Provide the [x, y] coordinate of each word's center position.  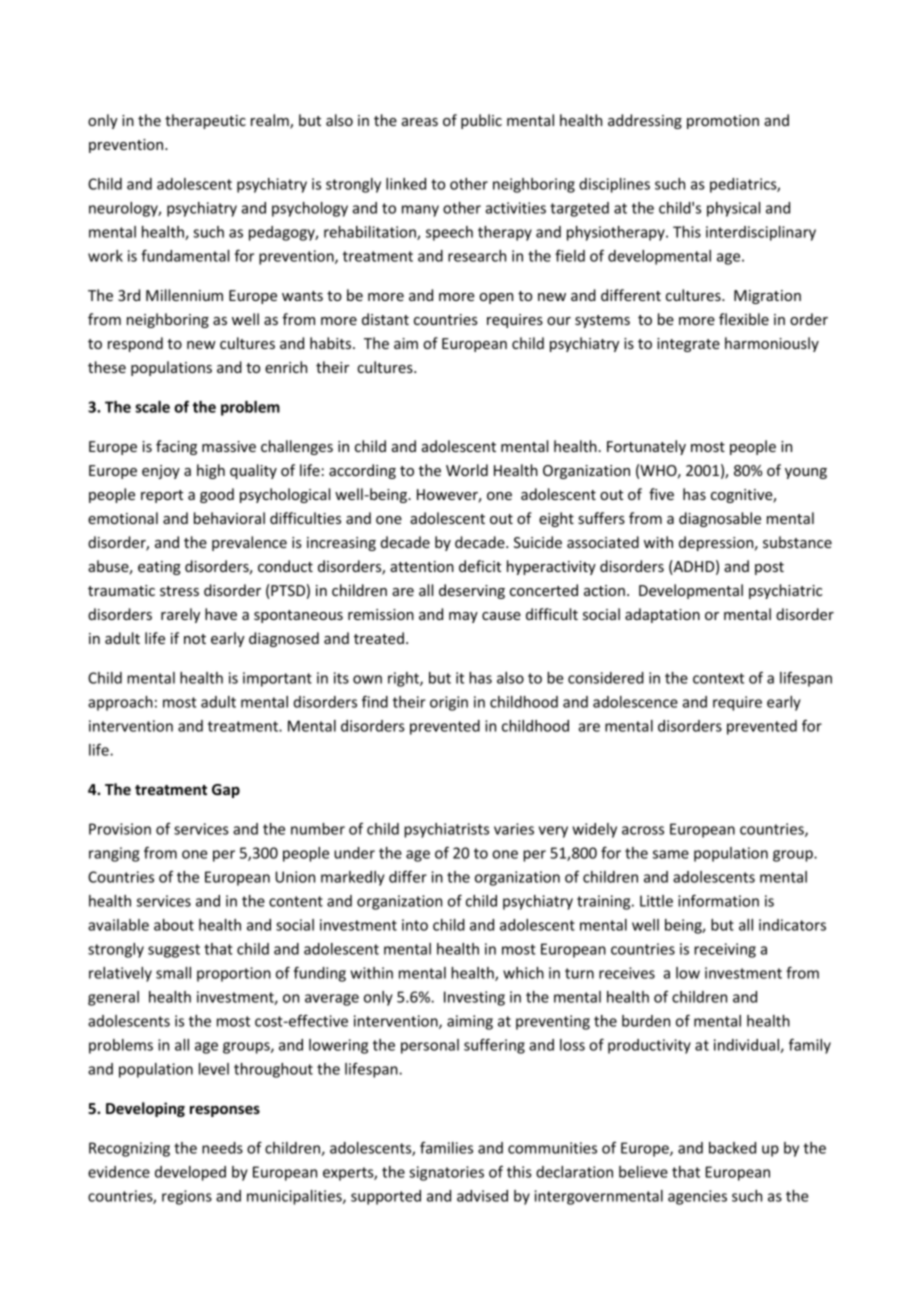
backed [732, 1148]
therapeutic [205, 121]
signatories [446, 1173]
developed [190, 1173]
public [481, 121]
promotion [723, 122]
